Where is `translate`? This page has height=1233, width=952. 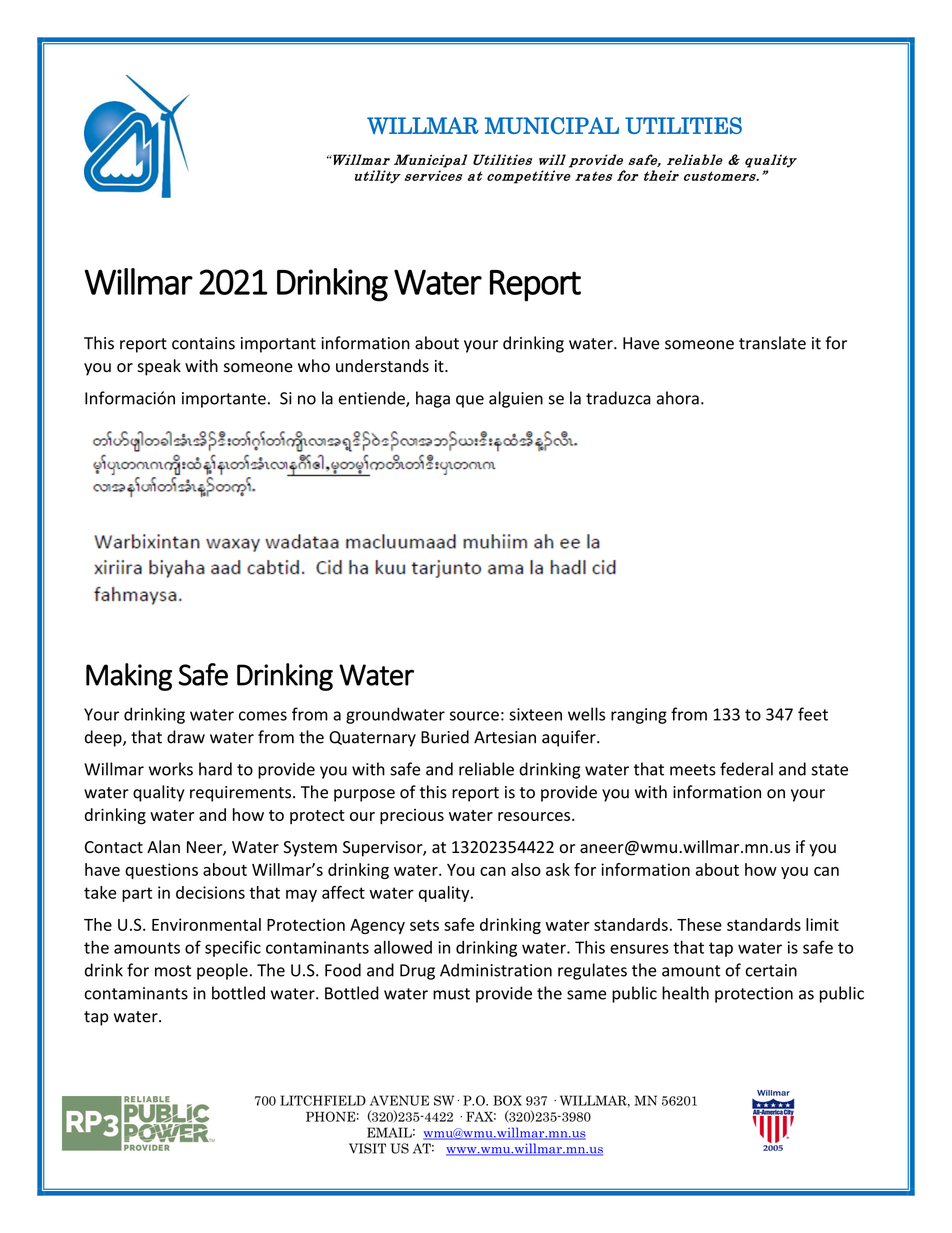 translate is located at coordinates (772, 343).
